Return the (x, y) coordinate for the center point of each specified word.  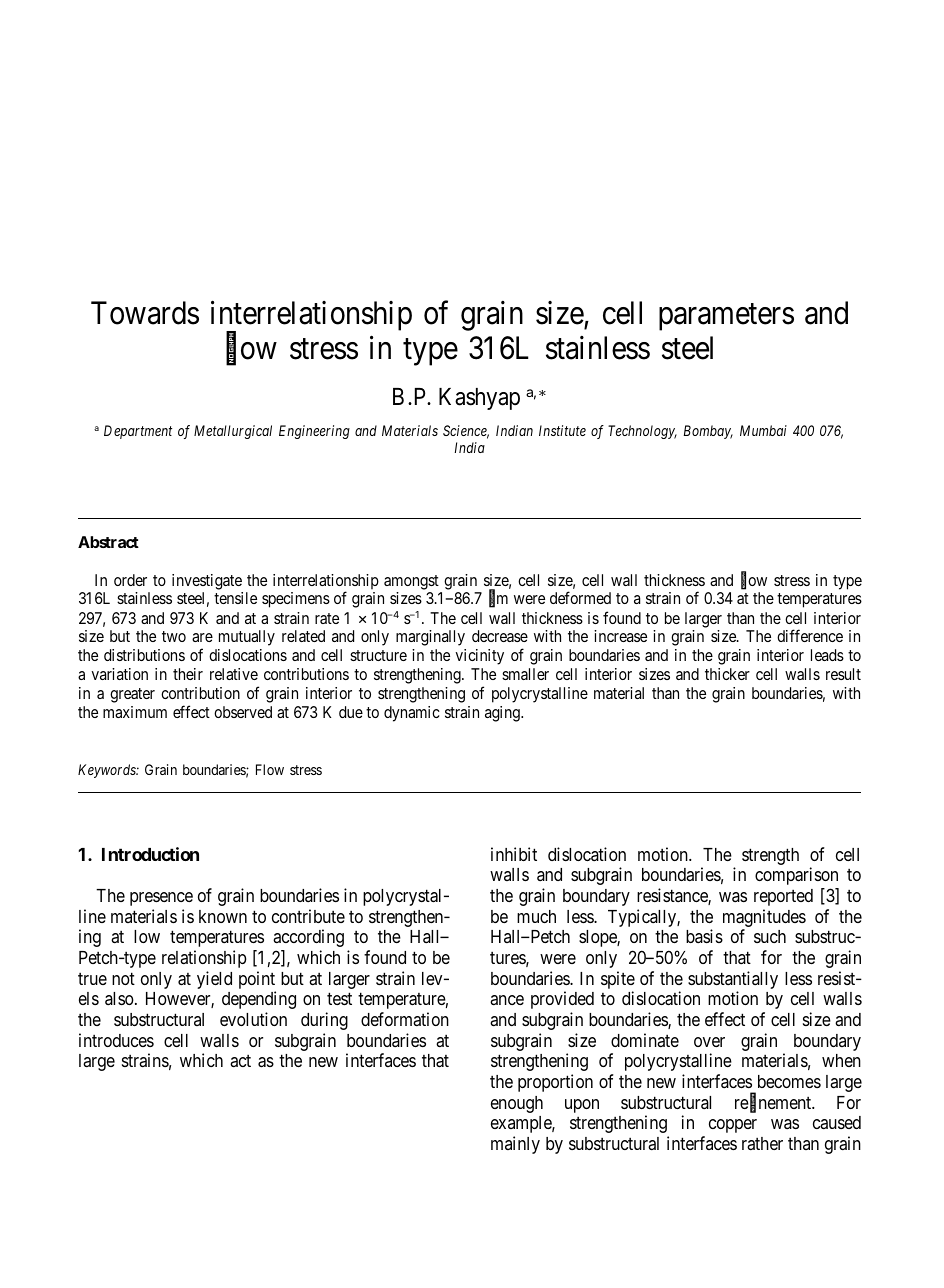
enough (517, 1104)
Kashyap (479, 399)
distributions (144, 655)
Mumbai (763, 430)
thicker (727, 674)
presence (161, 899)
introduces (116, 1040)
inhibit (514, 854)
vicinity (479, 657)
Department (138, 432)
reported (783, 897)
